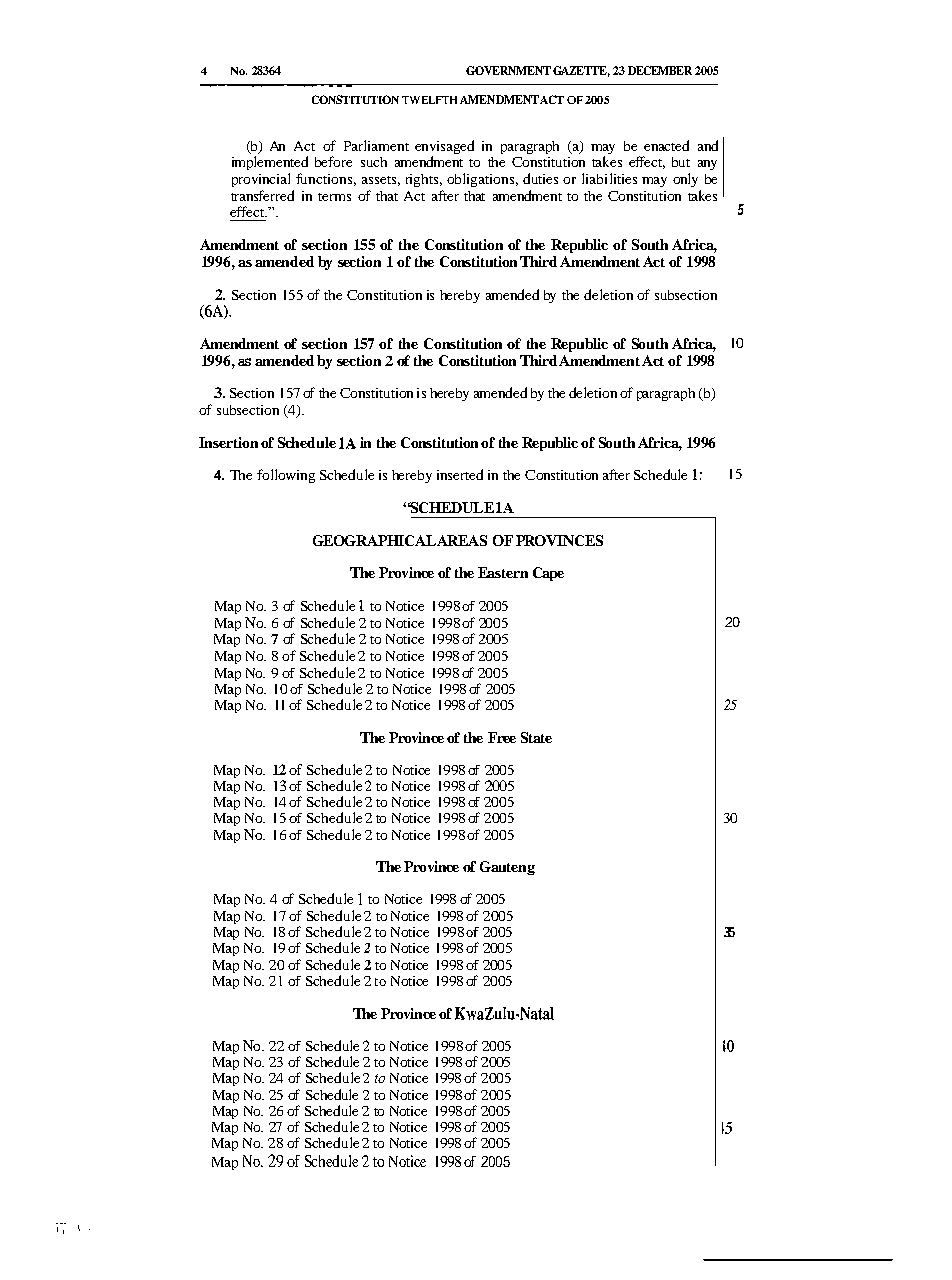 The image size is (952, 1280). Describe the element at coordinates (503, 572) in the screenshot. I see `Eastern` at that location.
